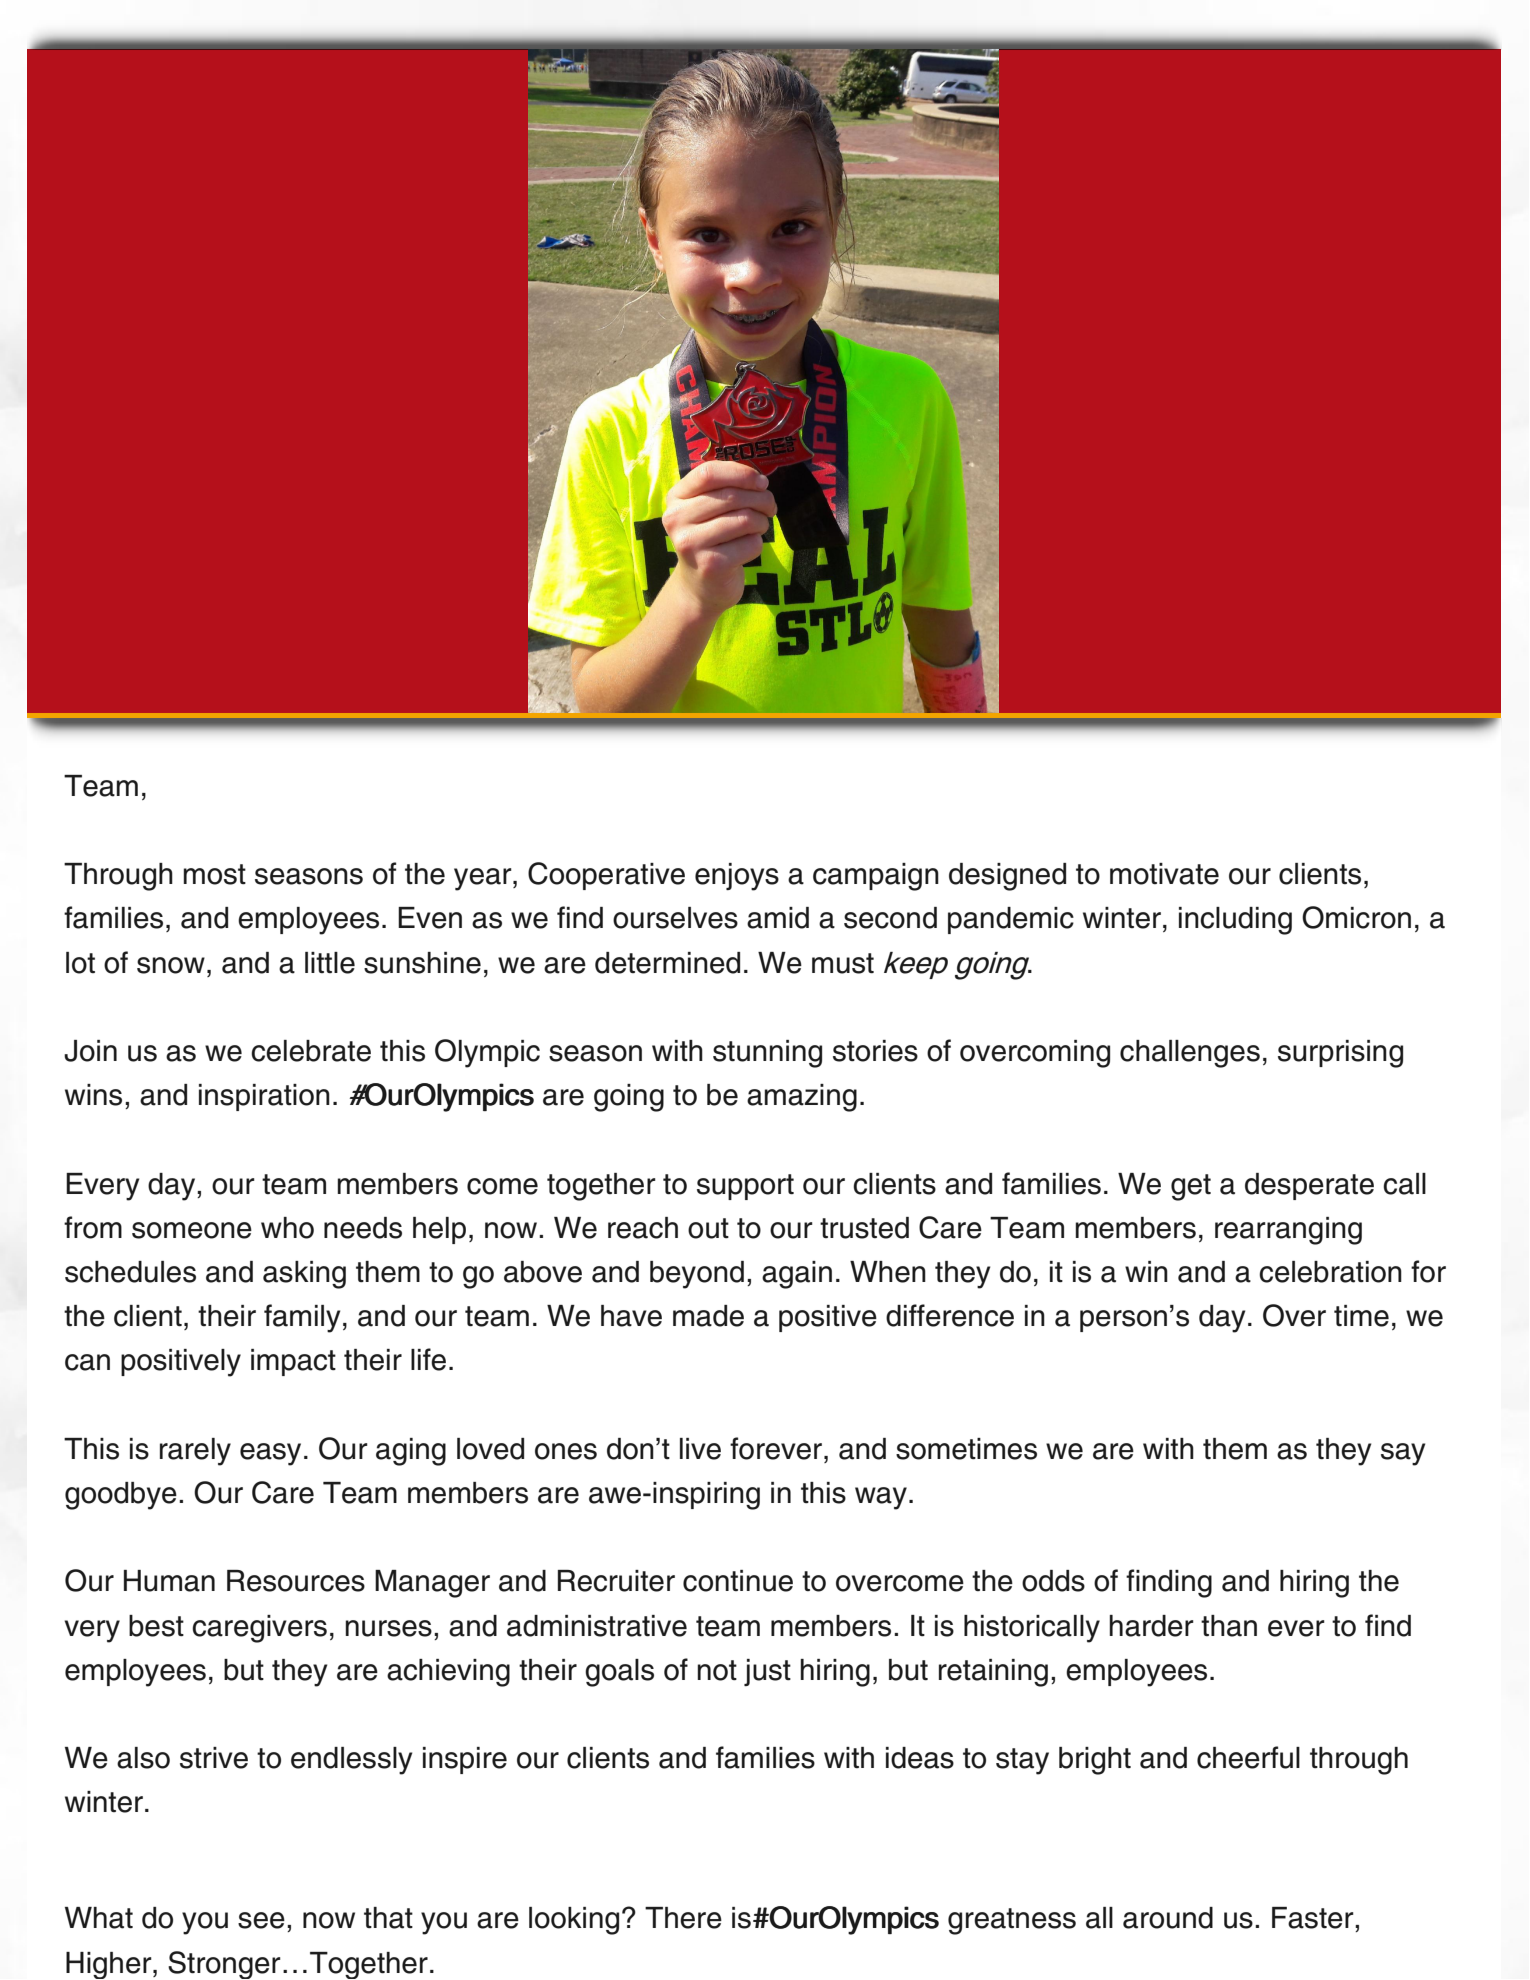  What do you see at coordinates (1229, 1626) in the page?
I see `than` at bounding box center [1229, 1626].
